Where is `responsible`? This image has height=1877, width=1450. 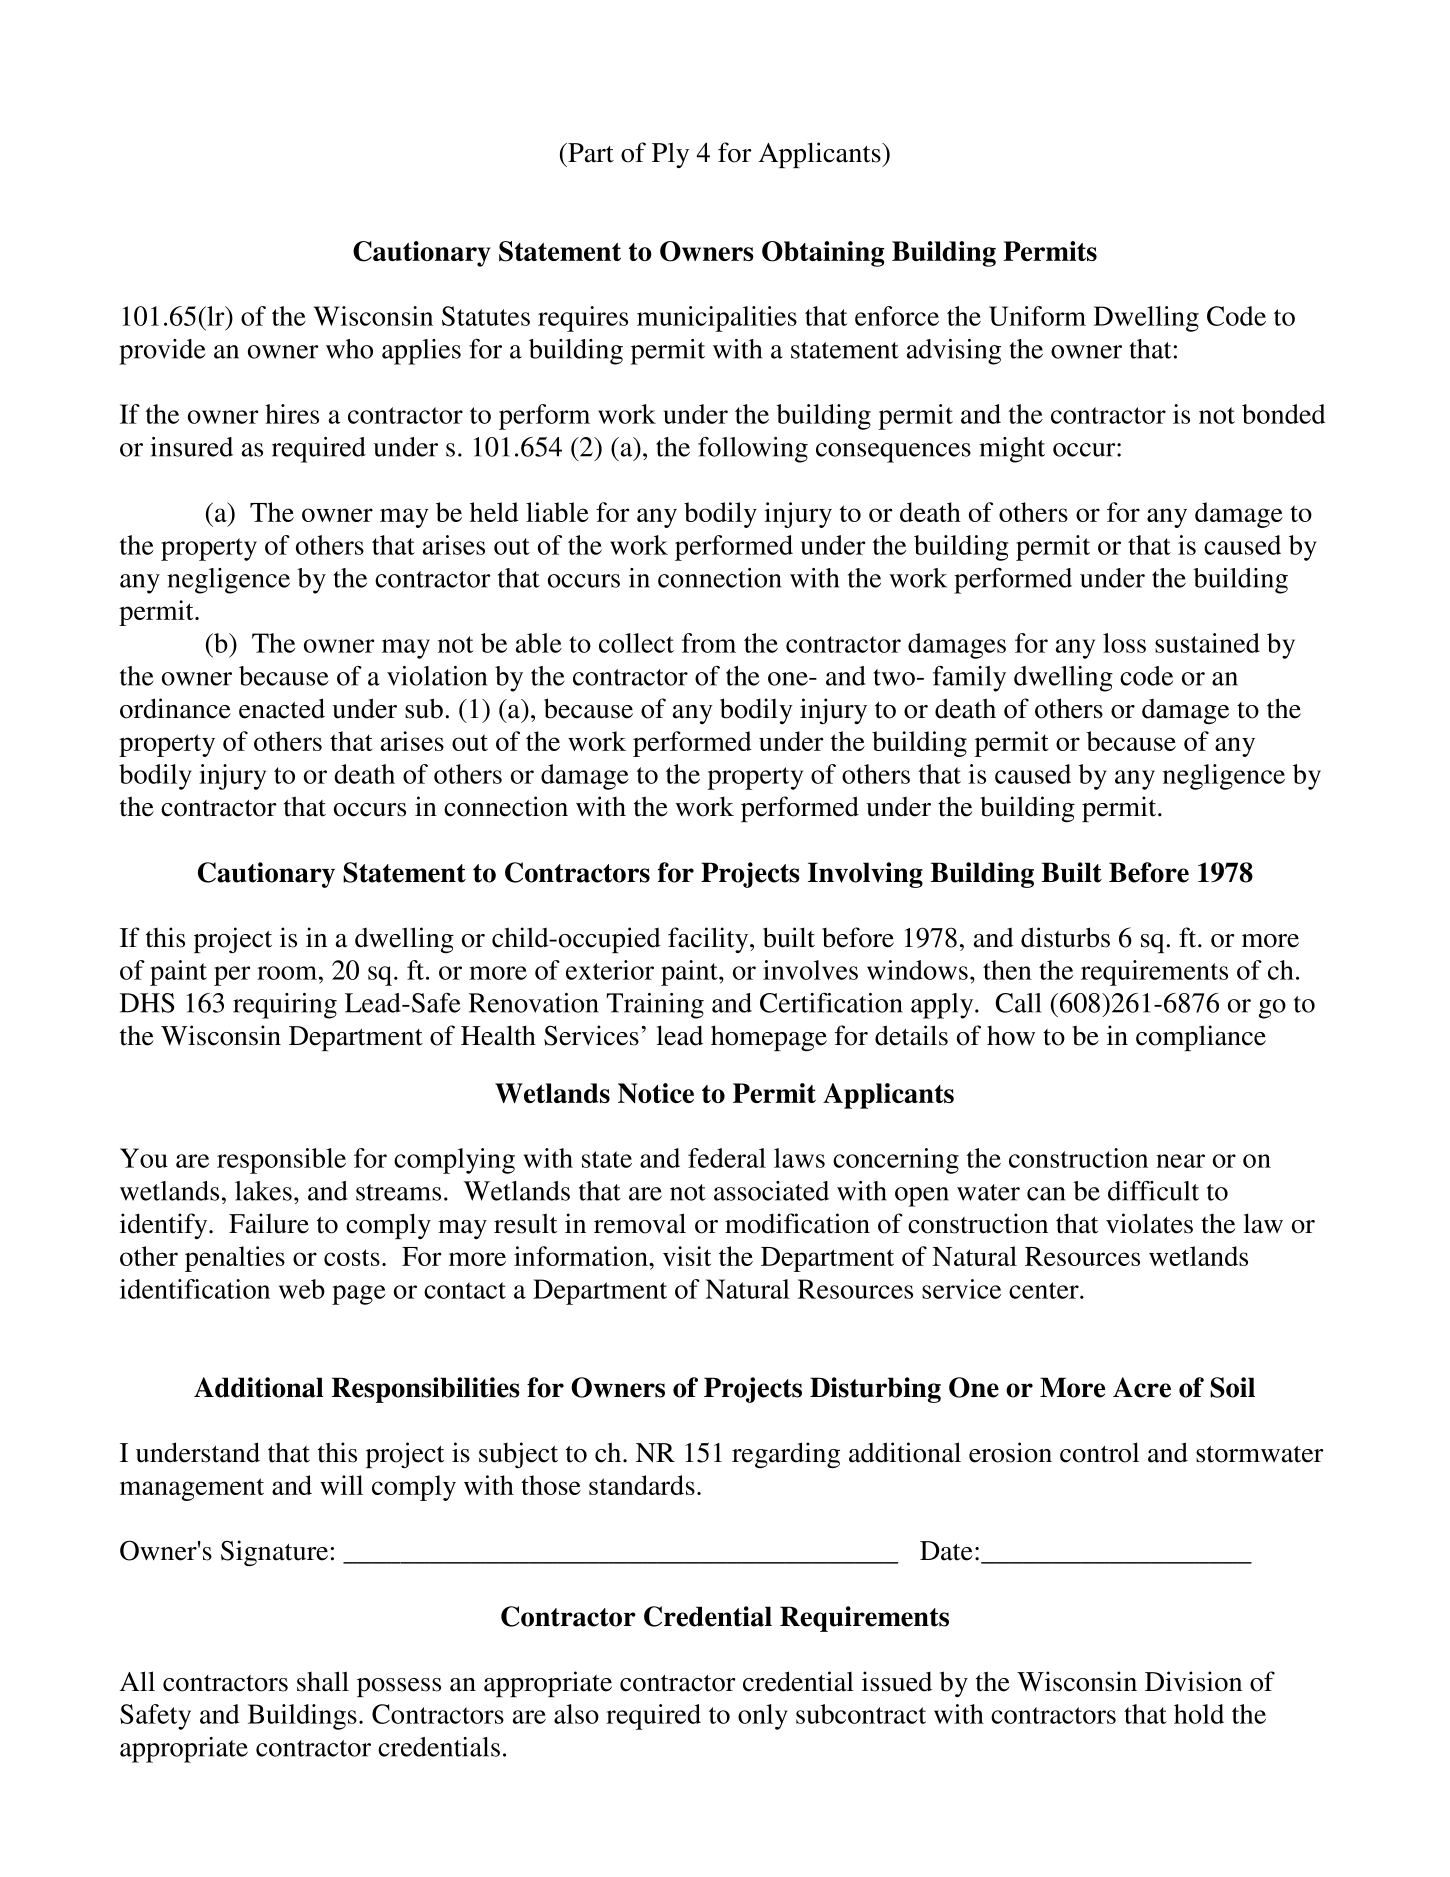
responsible is located at coordinates (281, 1161).
